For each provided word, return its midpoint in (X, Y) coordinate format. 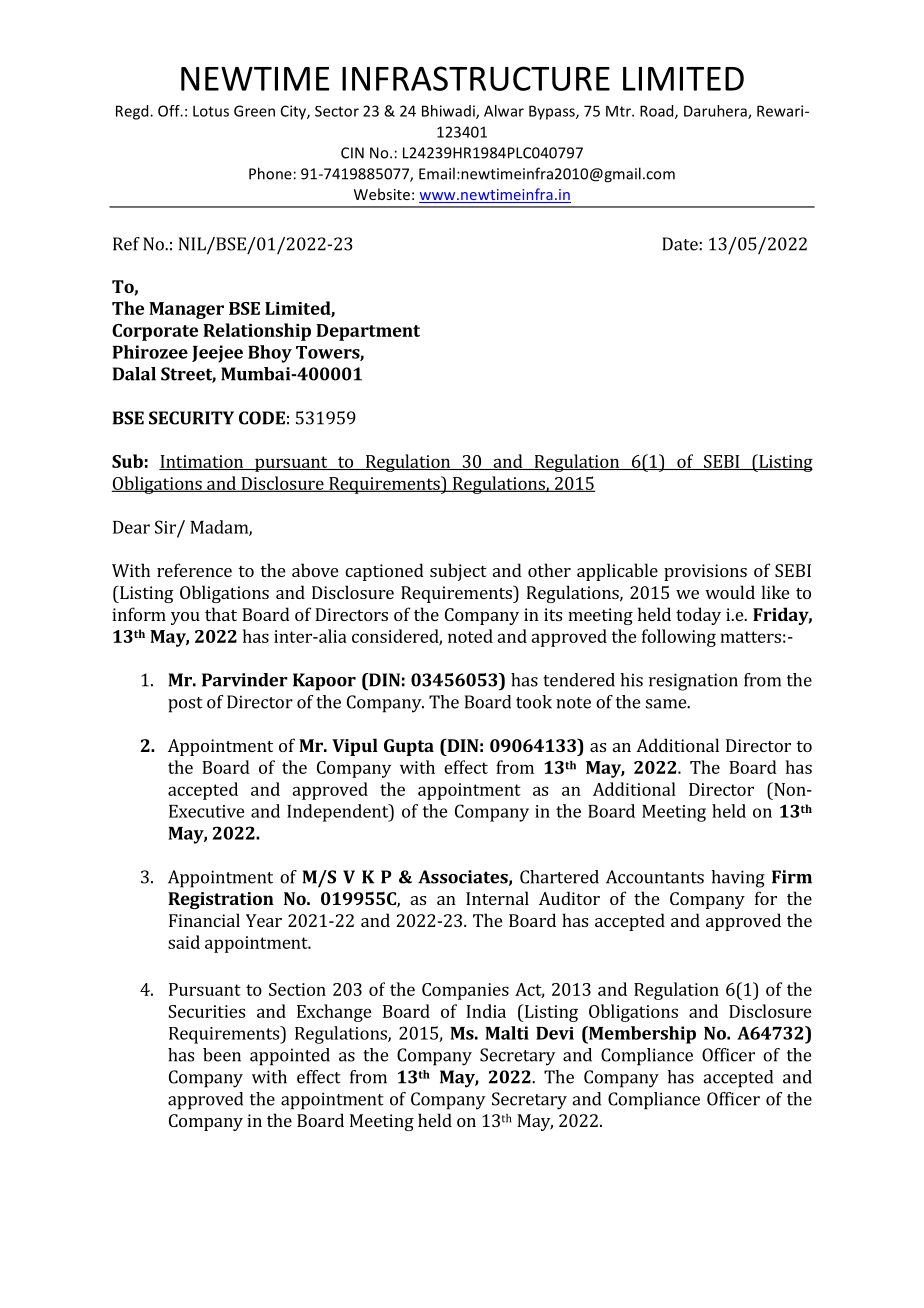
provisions (705, 572)
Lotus (211, 111)
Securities (206, 1011)
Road (658, 112)
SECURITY (191, 418)
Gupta (409, 747)
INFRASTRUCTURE (476, 78)
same (667, 704)
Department (368, 332)
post (185, 705)
